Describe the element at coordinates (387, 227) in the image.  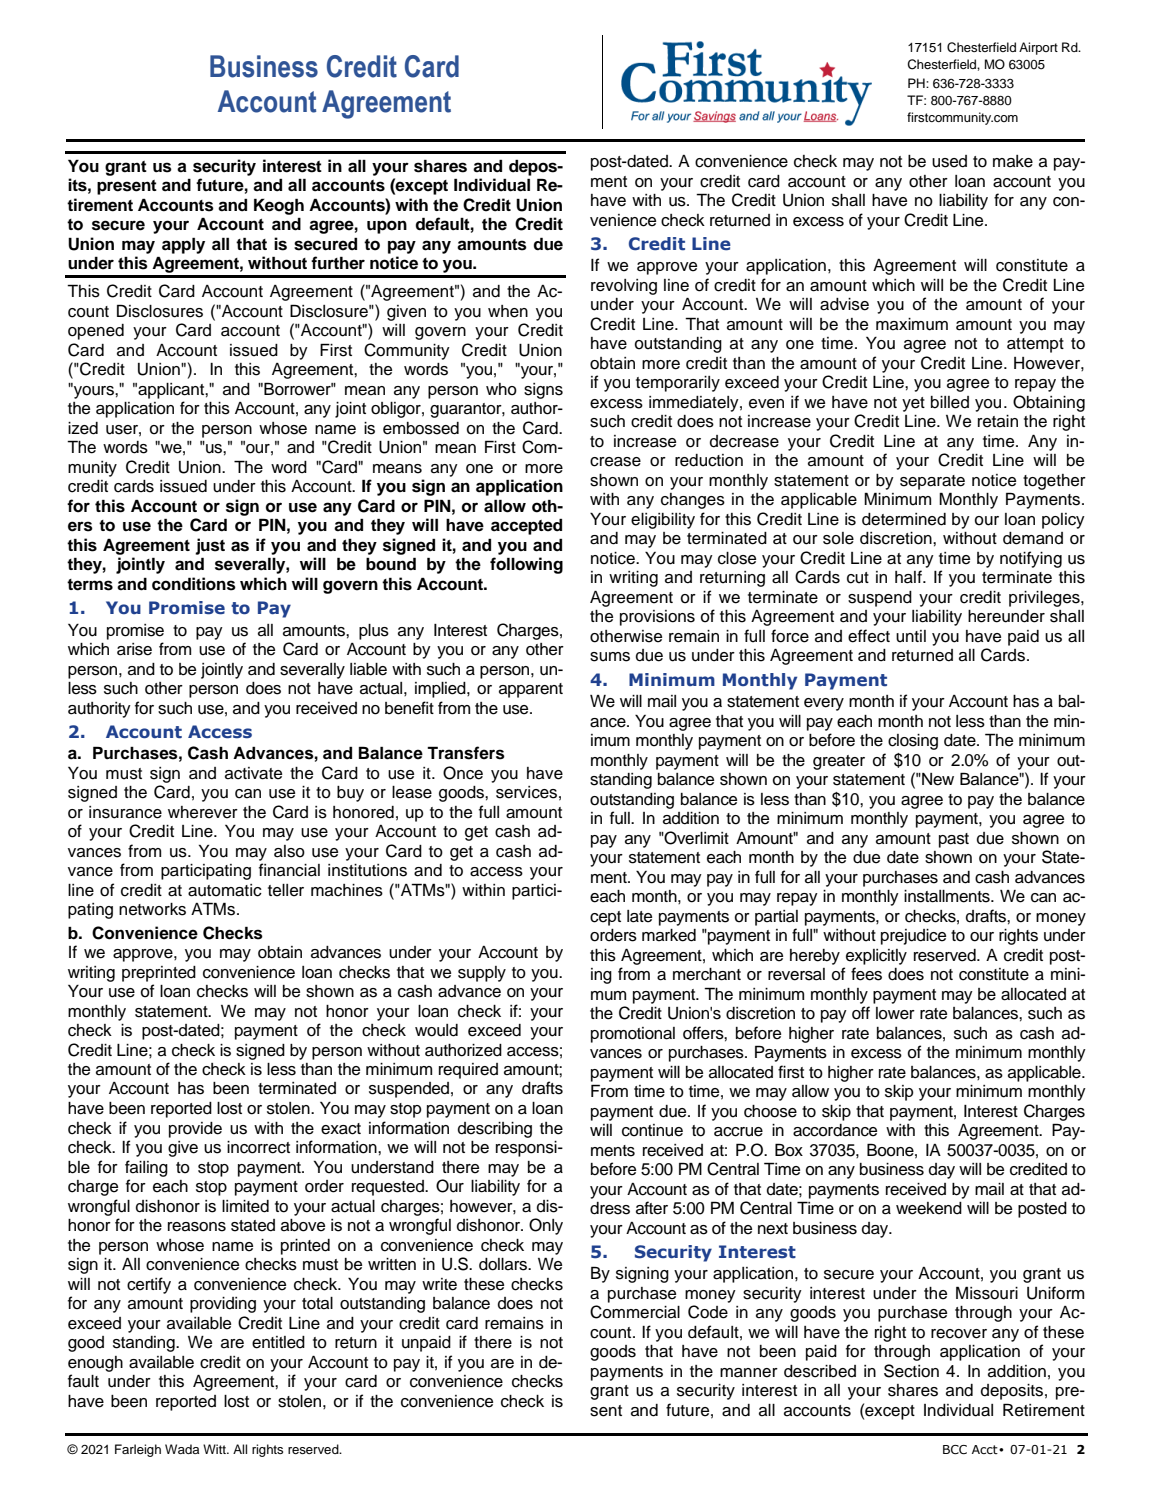
I see `upon` at that location.
